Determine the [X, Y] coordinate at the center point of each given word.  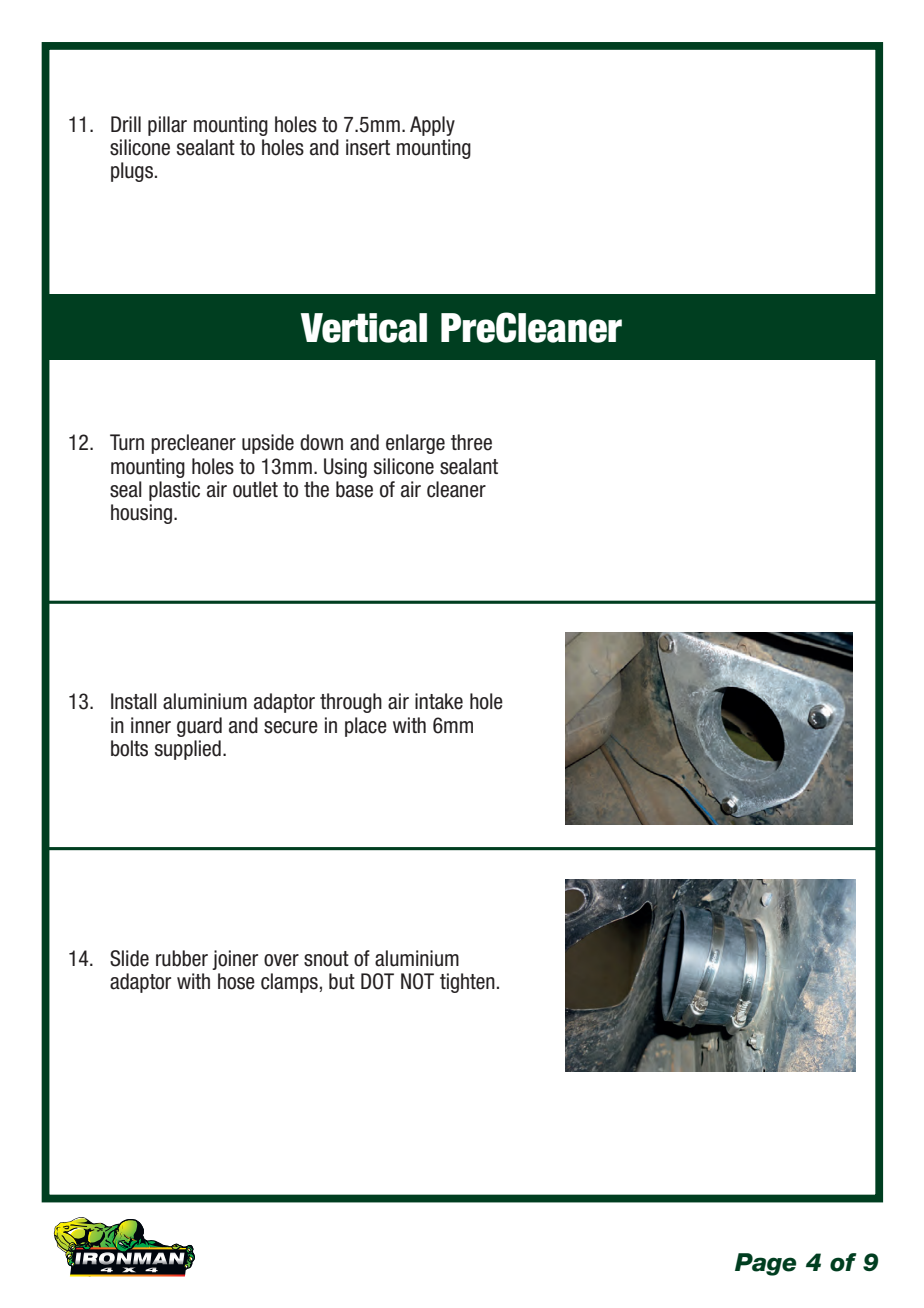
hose [236, 981]
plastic [174, 491]
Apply [432, 126]
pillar [167, 126]
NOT [417, 981]
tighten [467, 983]
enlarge [415, 444]
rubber [182, 958]
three [471, 442]
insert [368, 147]
